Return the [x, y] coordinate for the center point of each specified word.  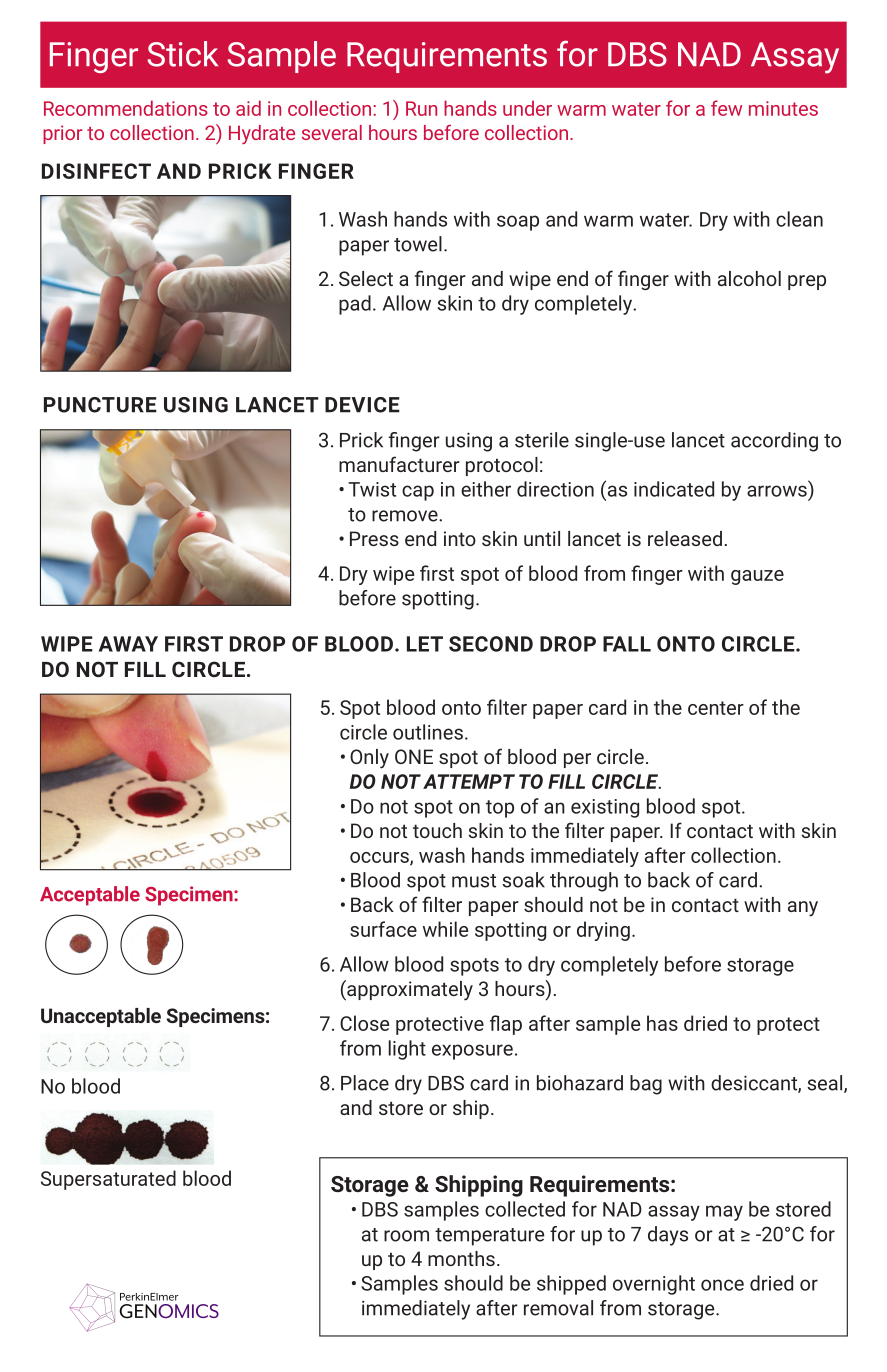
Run [421, 108]
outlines [428, 732]
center [716, 708]
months [461, 1258]
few [726, 108]
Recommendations [126, 108]
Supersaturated [108, 1180]
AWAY [128, 644]
